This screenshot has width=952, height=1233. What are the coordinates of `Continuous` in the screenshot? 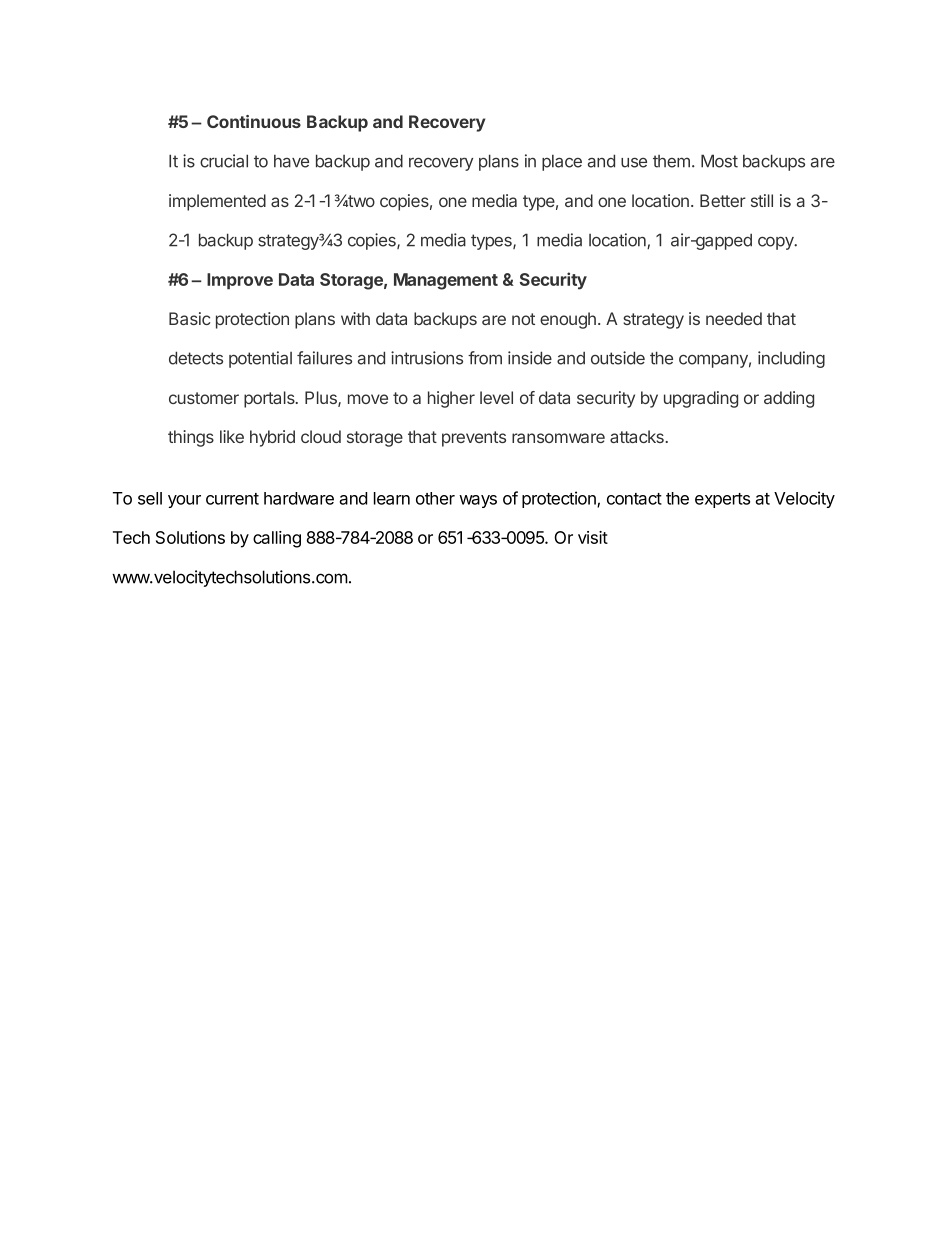 It's located at (254, 121).
